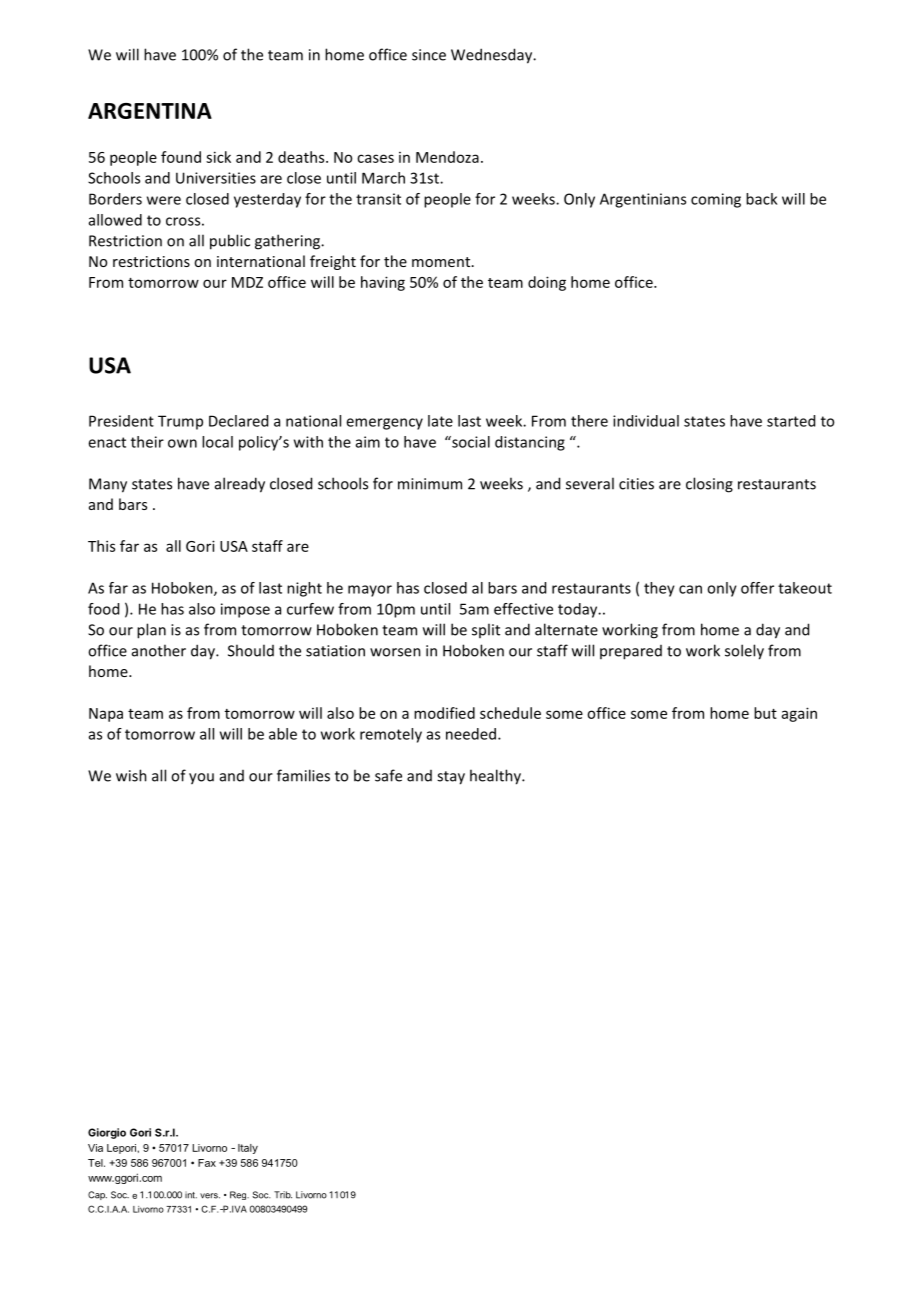 This page has width=924, height=1309. I want to click on back, so click(761, 199).
